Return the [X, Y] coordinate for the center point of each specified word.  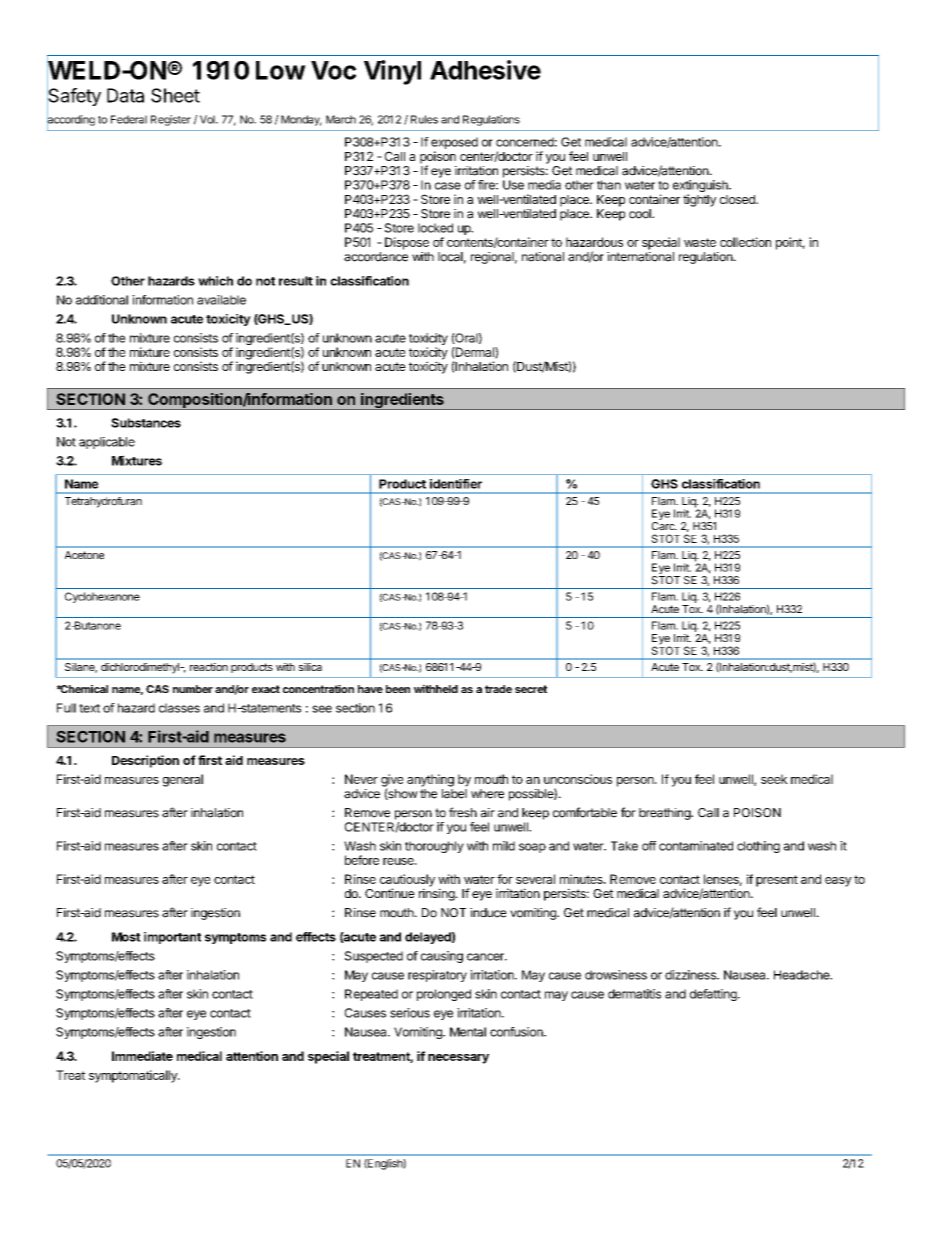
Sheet [175, 95]
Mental [468, 1032]
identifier [456, 484]
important [172, 938]
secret [531, 689]
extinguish [701, 187]
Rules [424, 119]
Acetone [84, 555]
